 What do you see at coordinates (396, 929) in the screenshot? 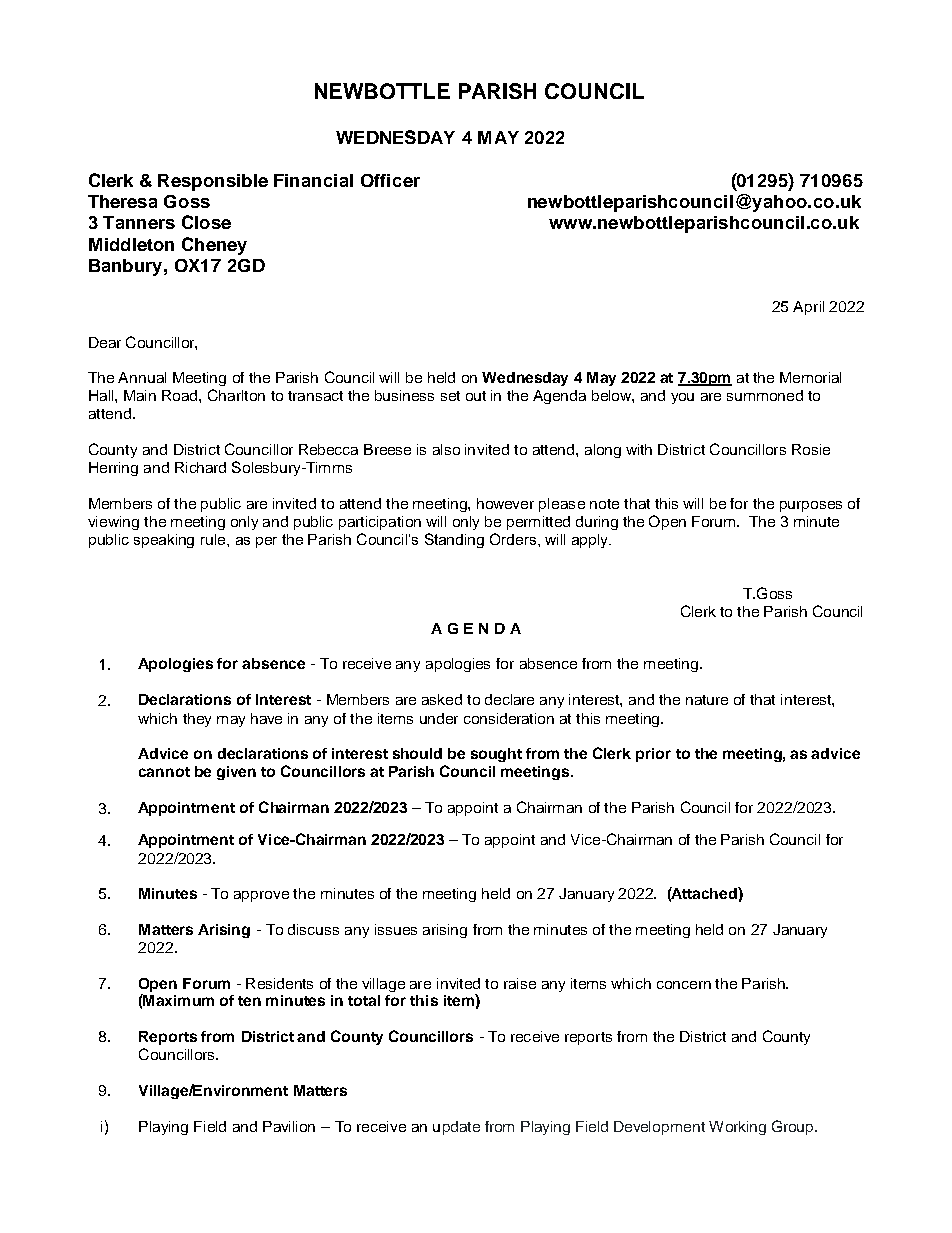
I see `issues` at bounding box center [396, 929].
